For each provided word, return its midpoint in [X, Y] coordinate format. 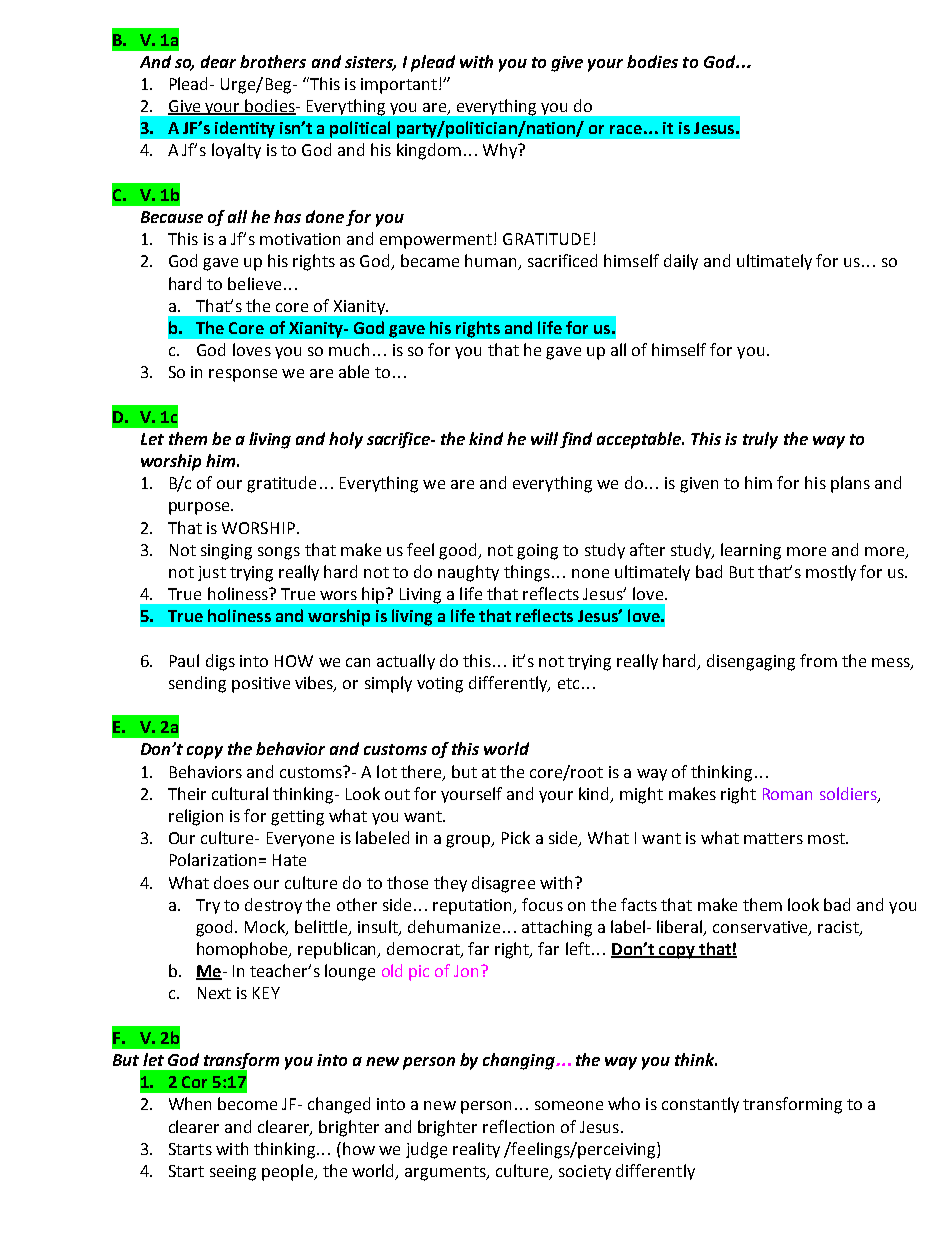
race [626, 129]
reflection [518, 1126]
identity [245, 129]
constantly [700, 1105]
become [247, 1103]
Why [501, 151]
